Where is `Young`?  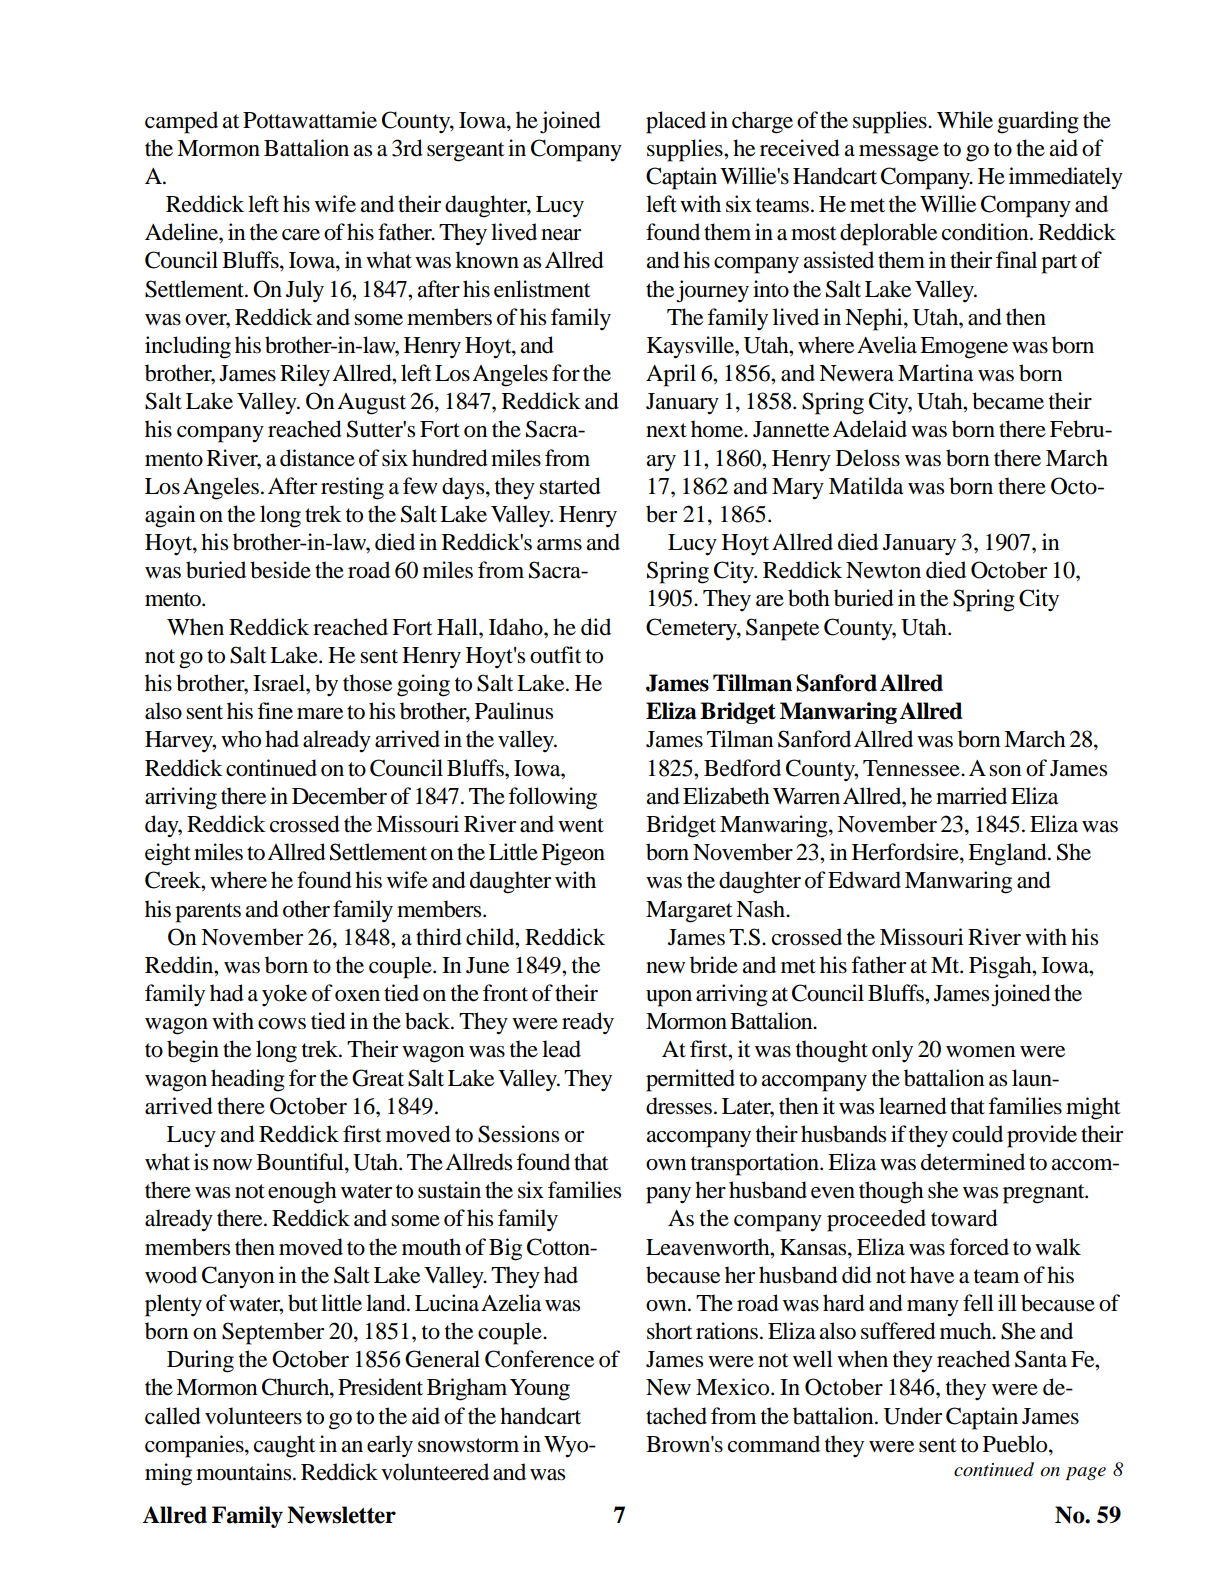
Young is located at coordinates (540, 1390).
